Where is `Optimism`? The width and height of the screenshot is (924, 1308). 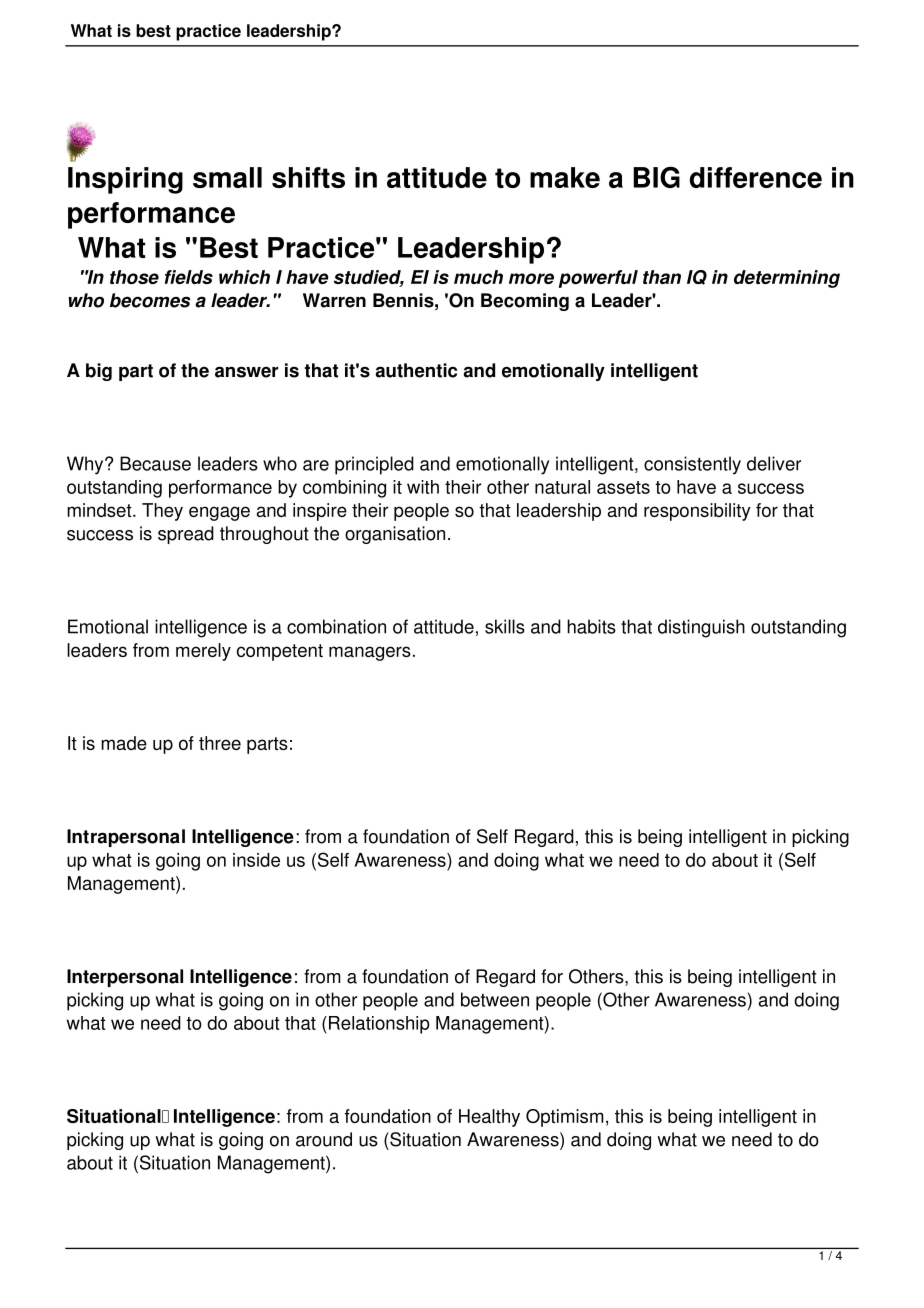 Optimism is located at coordinates (564, 1118).
